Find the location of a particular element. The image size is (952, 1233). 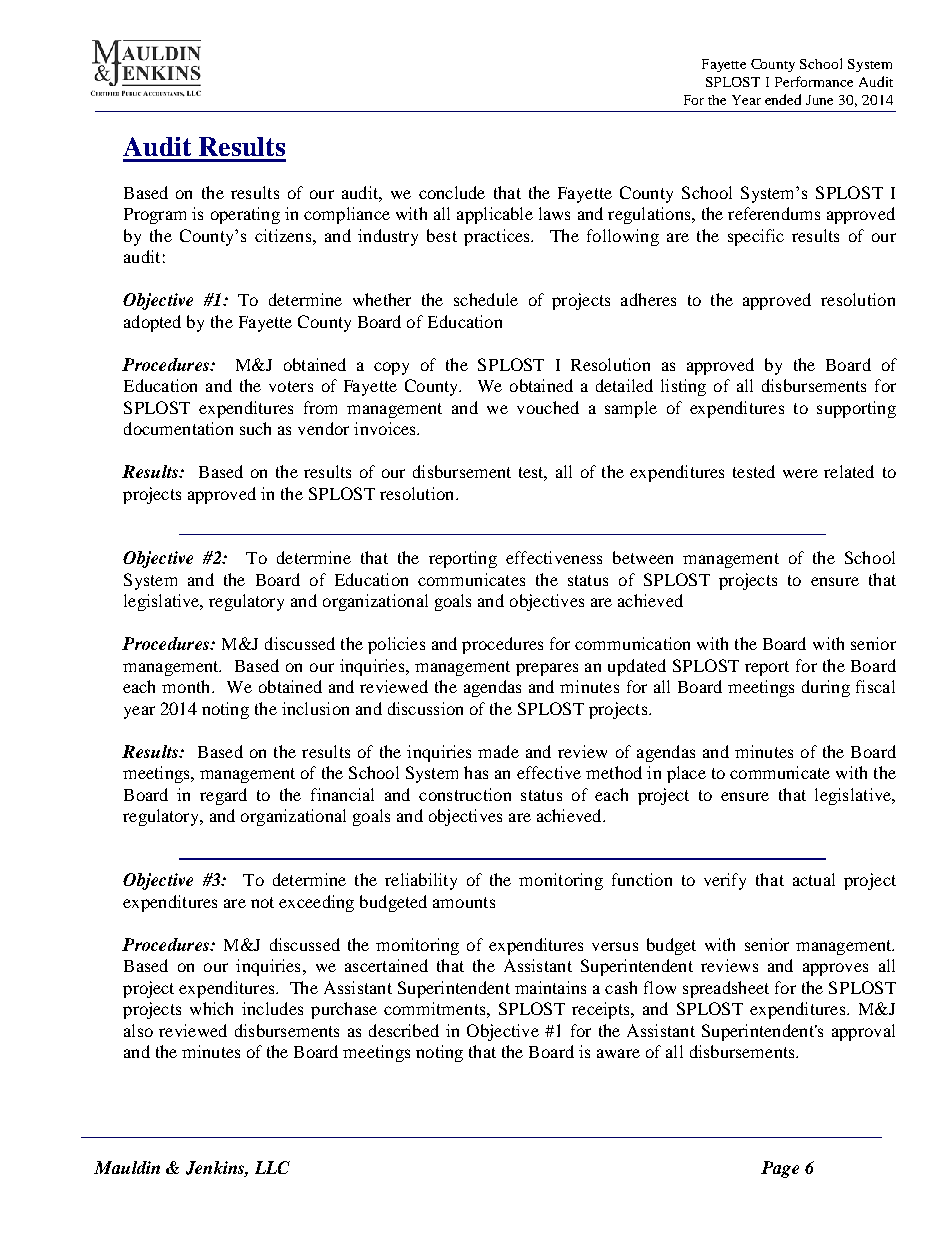

month is located at coordinates (187, 686).
